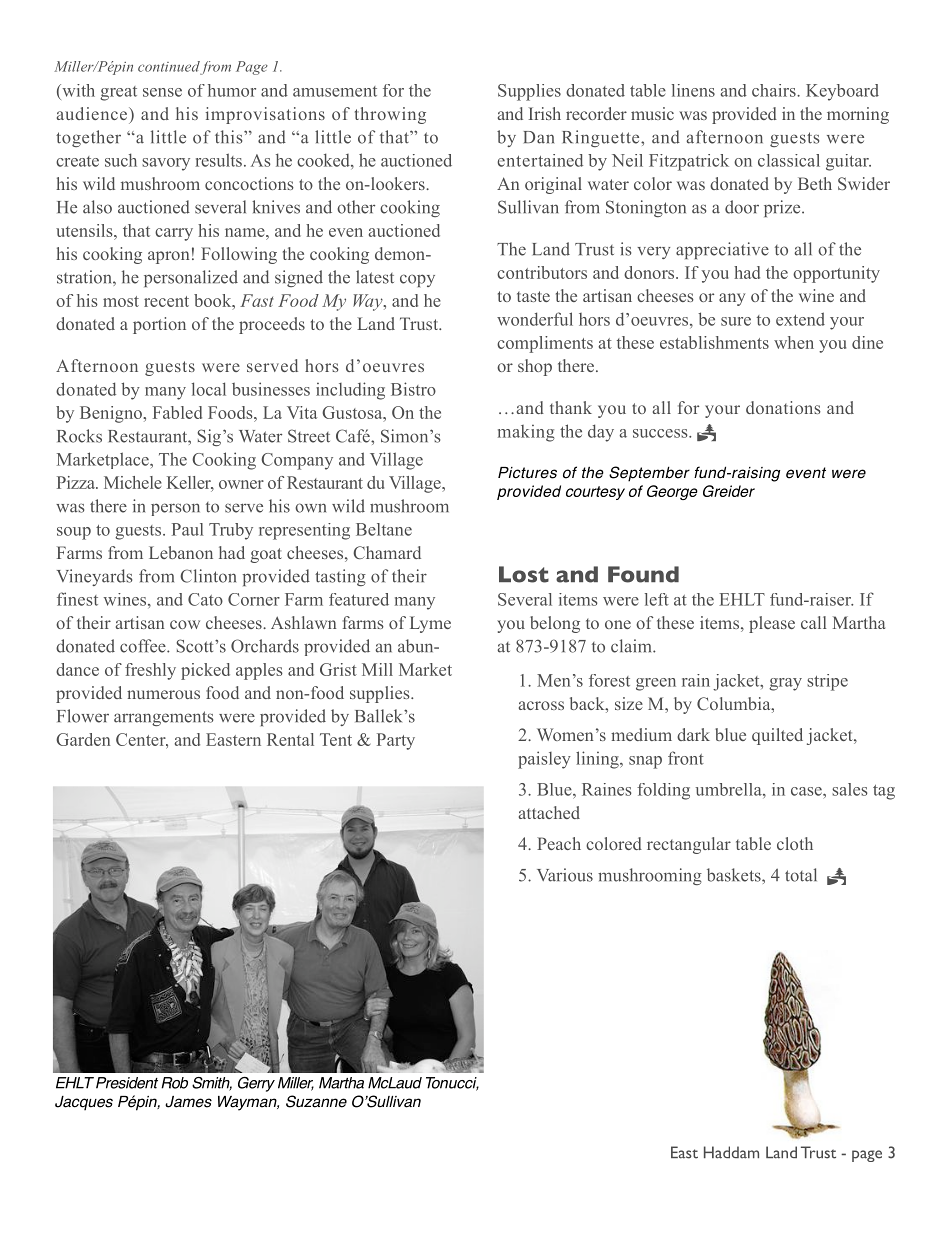 Image resolution: width=952 pixels, height=1233 pixels. I want to click on Irish, so click(545, 113).
